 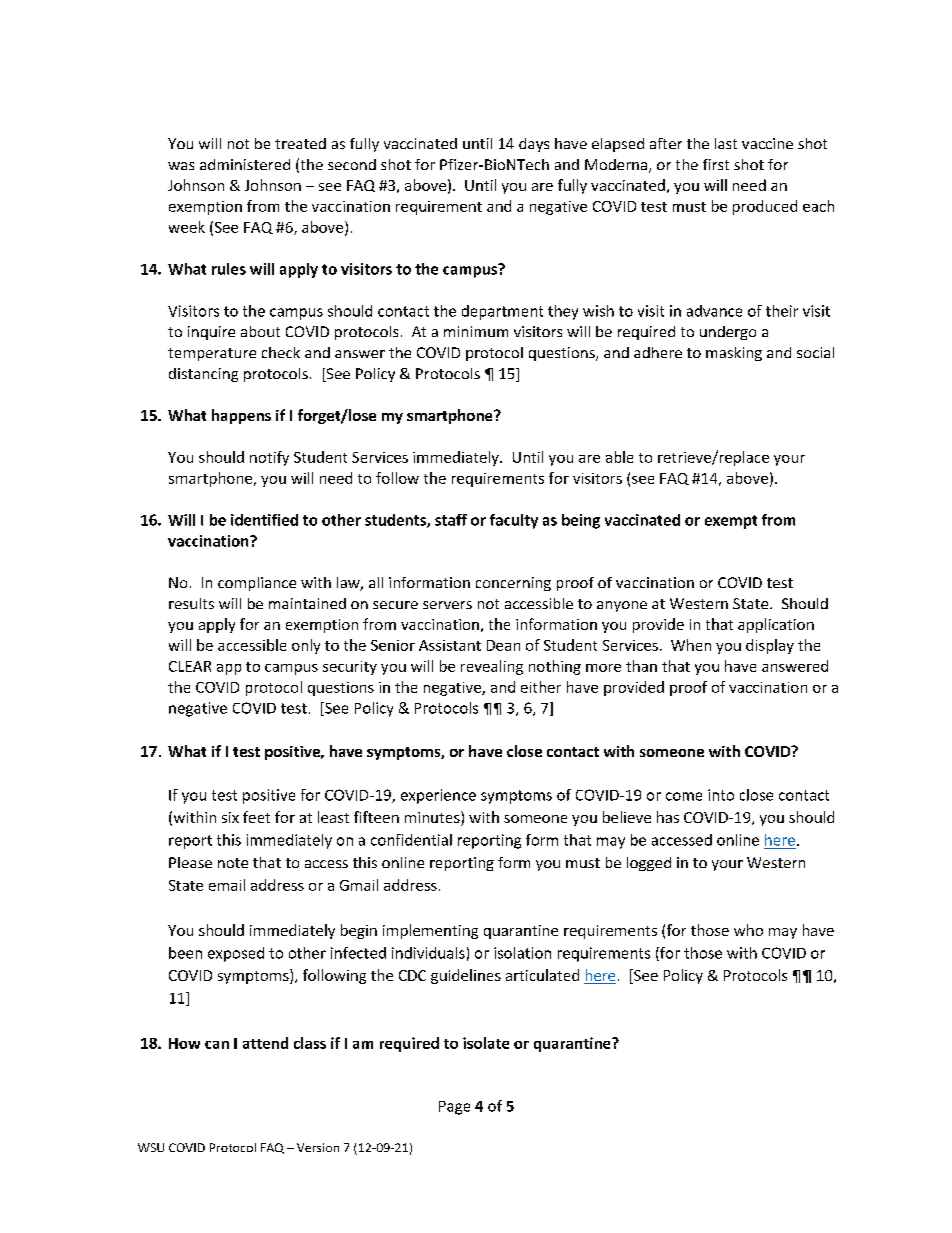 What do you see at coordinates (716, 164) in the screenshot?
I see `first` at bounding box center [716, 164].
